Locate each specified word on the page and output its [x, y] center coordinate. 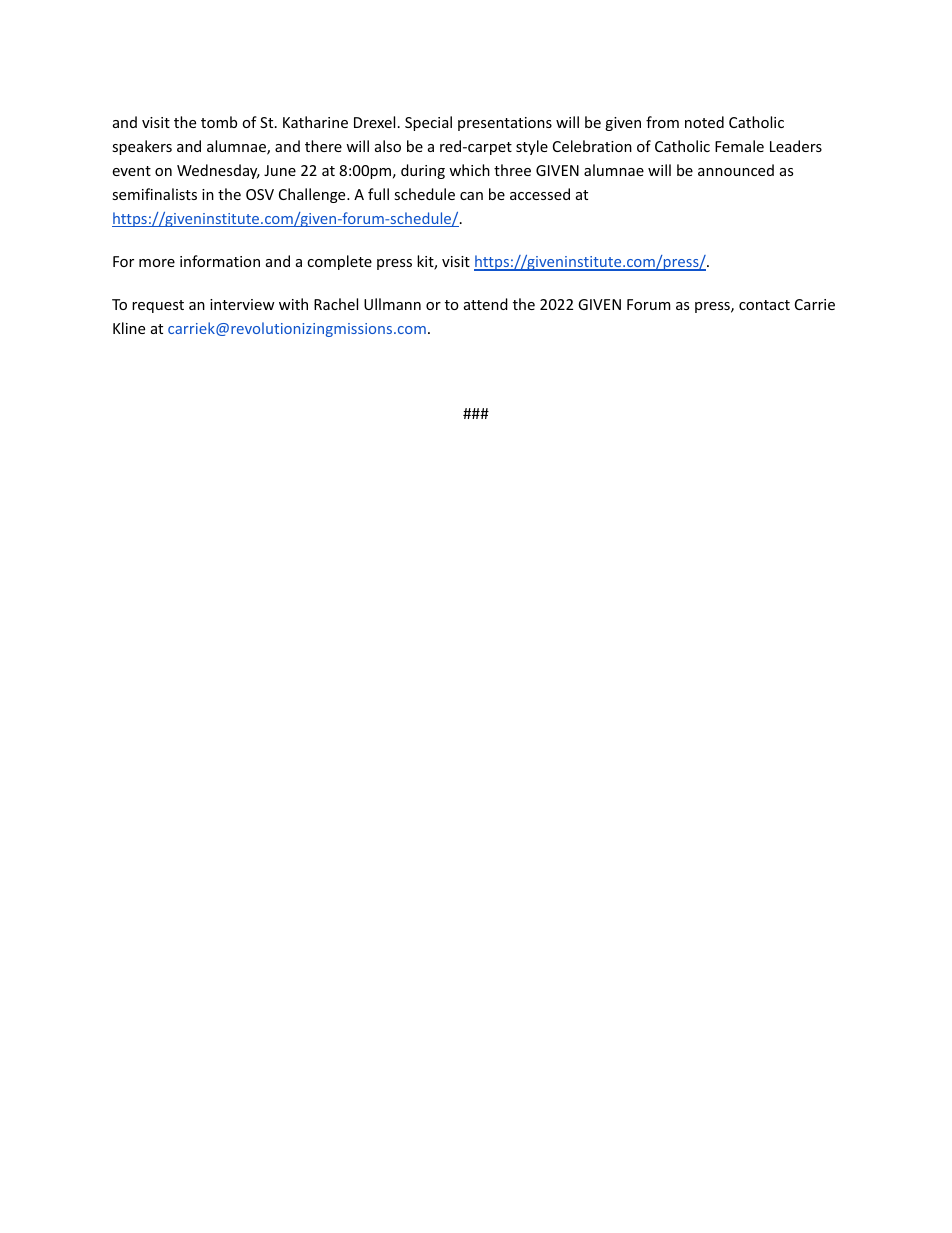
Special [428, 123]
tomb [219, 122]
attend [486, 304]
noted [704, 122]
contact [764, 305]
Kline [129, 328]
